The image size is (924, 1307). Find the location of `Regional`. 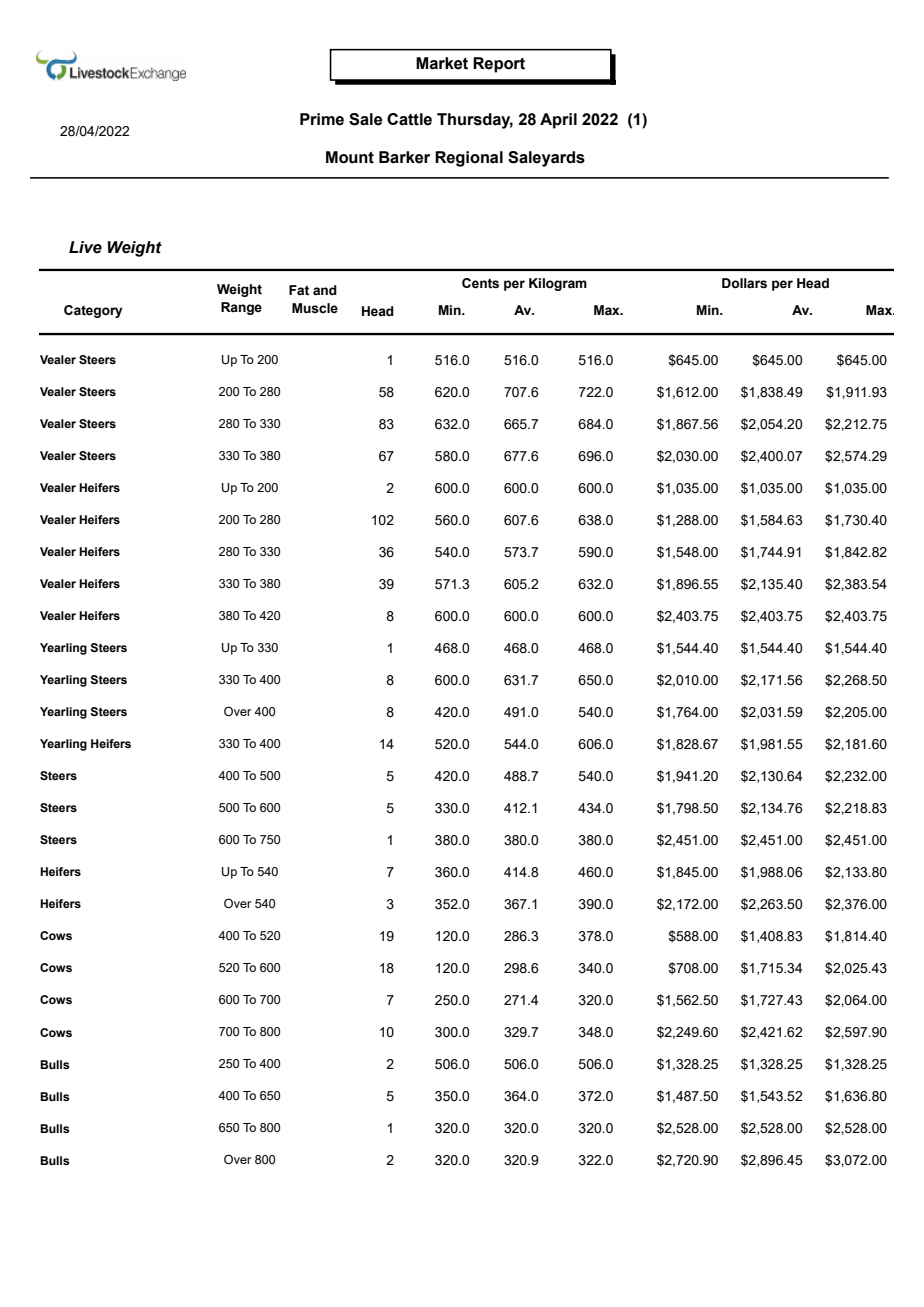

Regional is located at coordinates (469, 159).
